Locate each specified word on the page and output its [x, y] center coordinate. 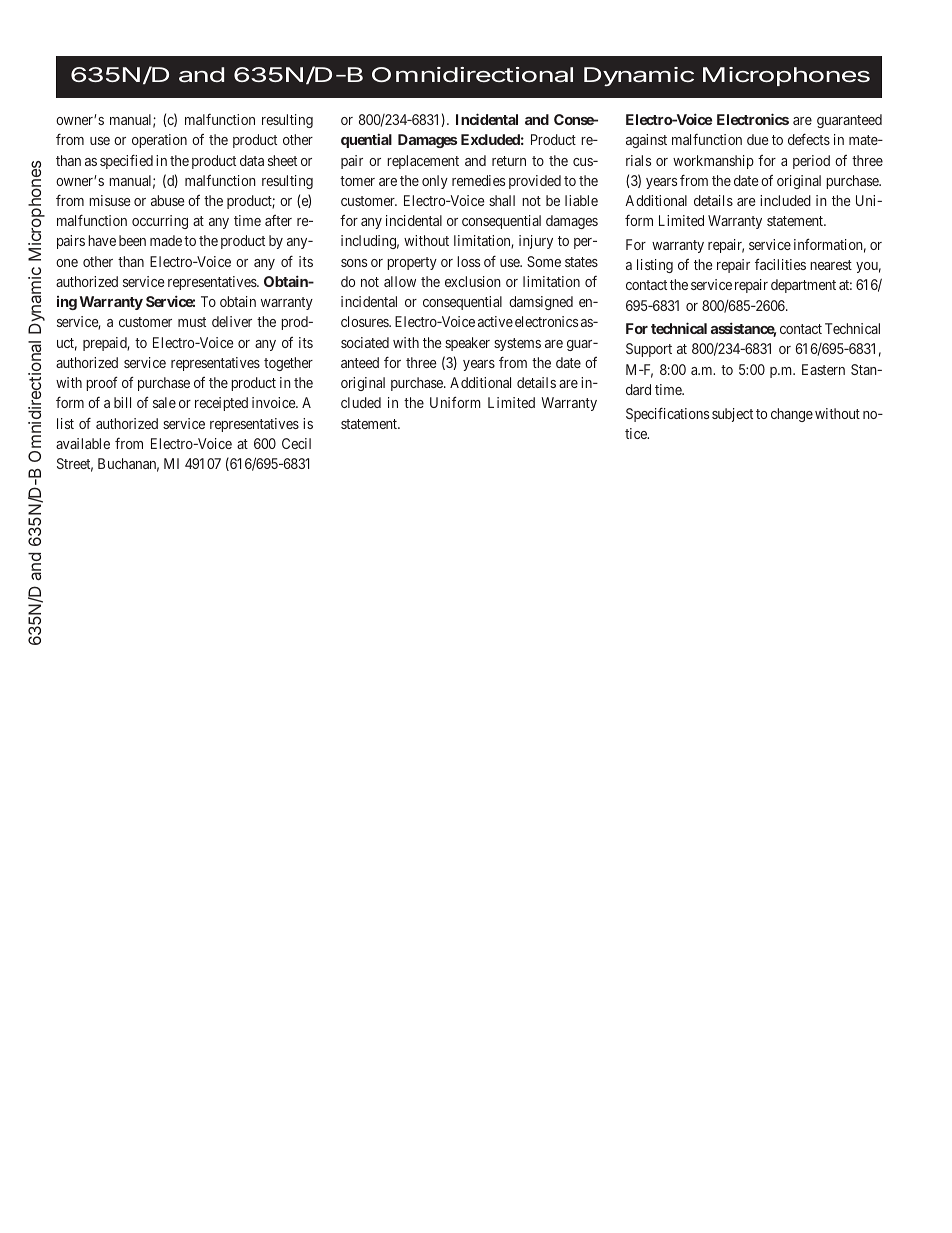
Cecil [296, 443]
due [757, 139]
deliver [232, 321]
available [83, 443]
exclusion [473, 281]
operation [159, 141]
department [803, 286]
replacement [423, 162]
